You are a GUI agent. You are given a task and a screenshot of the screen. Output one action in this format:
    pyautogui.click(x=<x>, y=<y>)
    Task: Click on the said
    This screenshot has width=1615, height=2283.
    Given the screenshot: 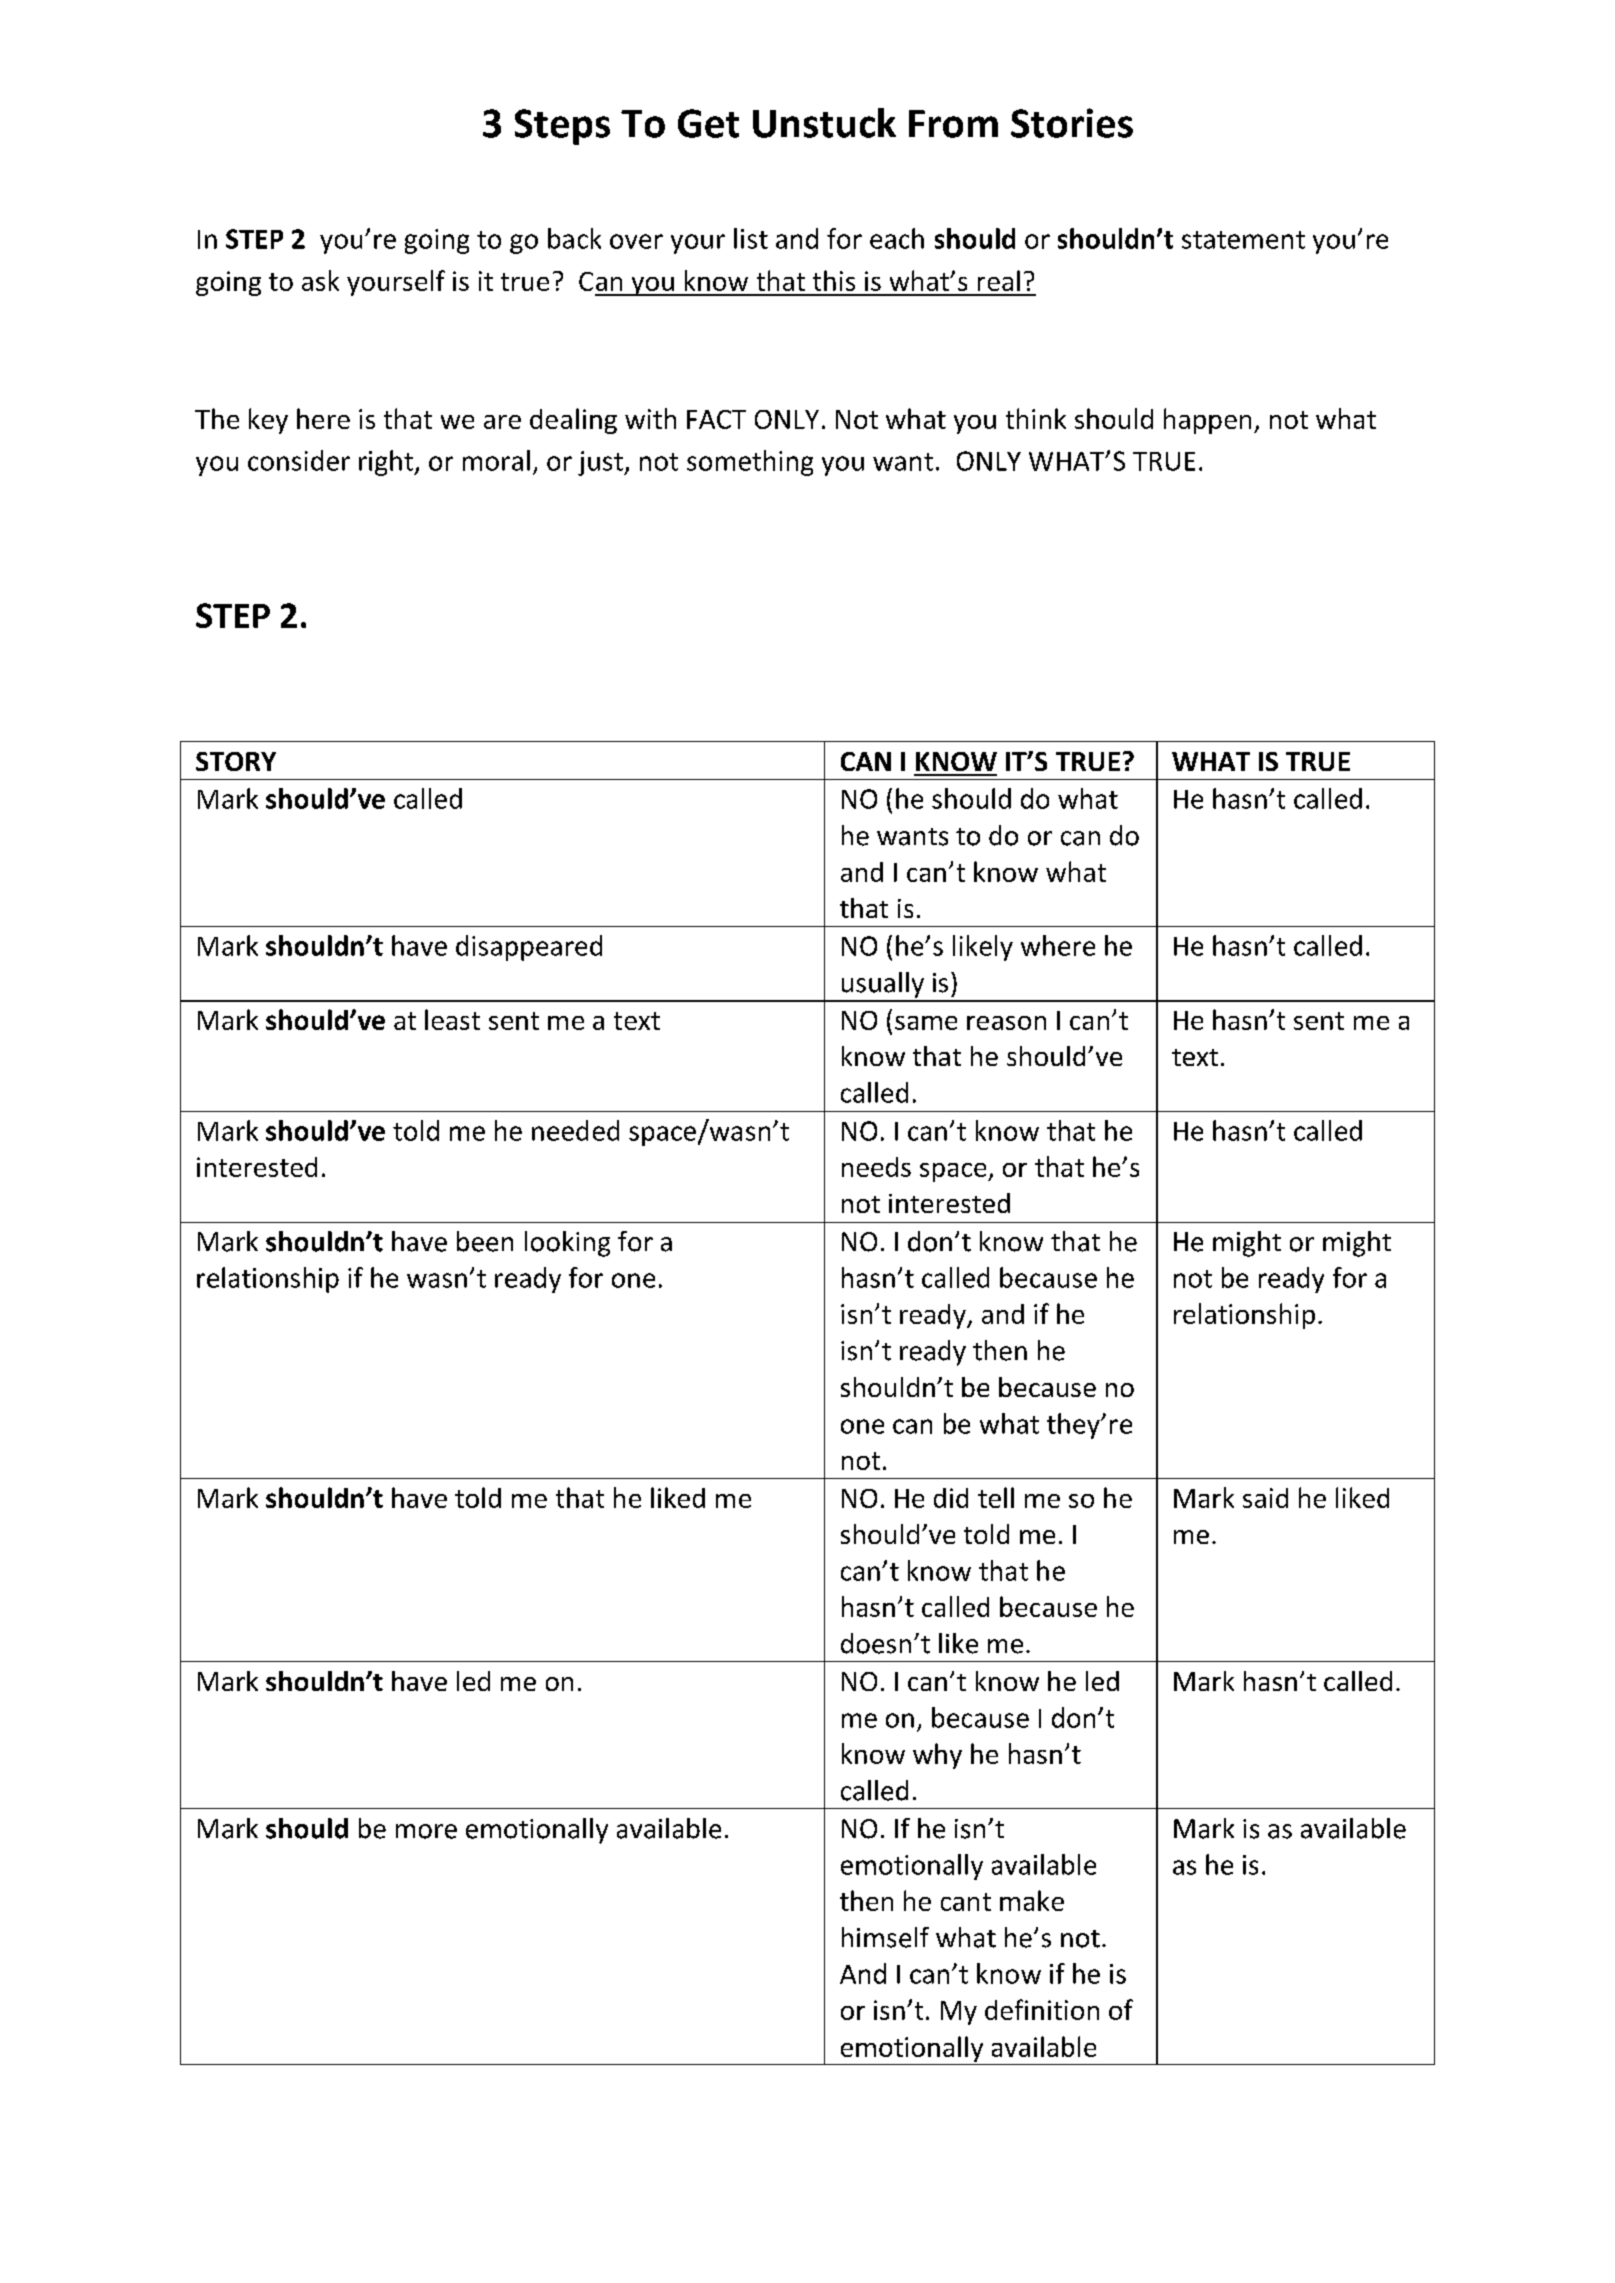 What is the action you would take?
    pyautogui.click(x=1265, y=1498)
